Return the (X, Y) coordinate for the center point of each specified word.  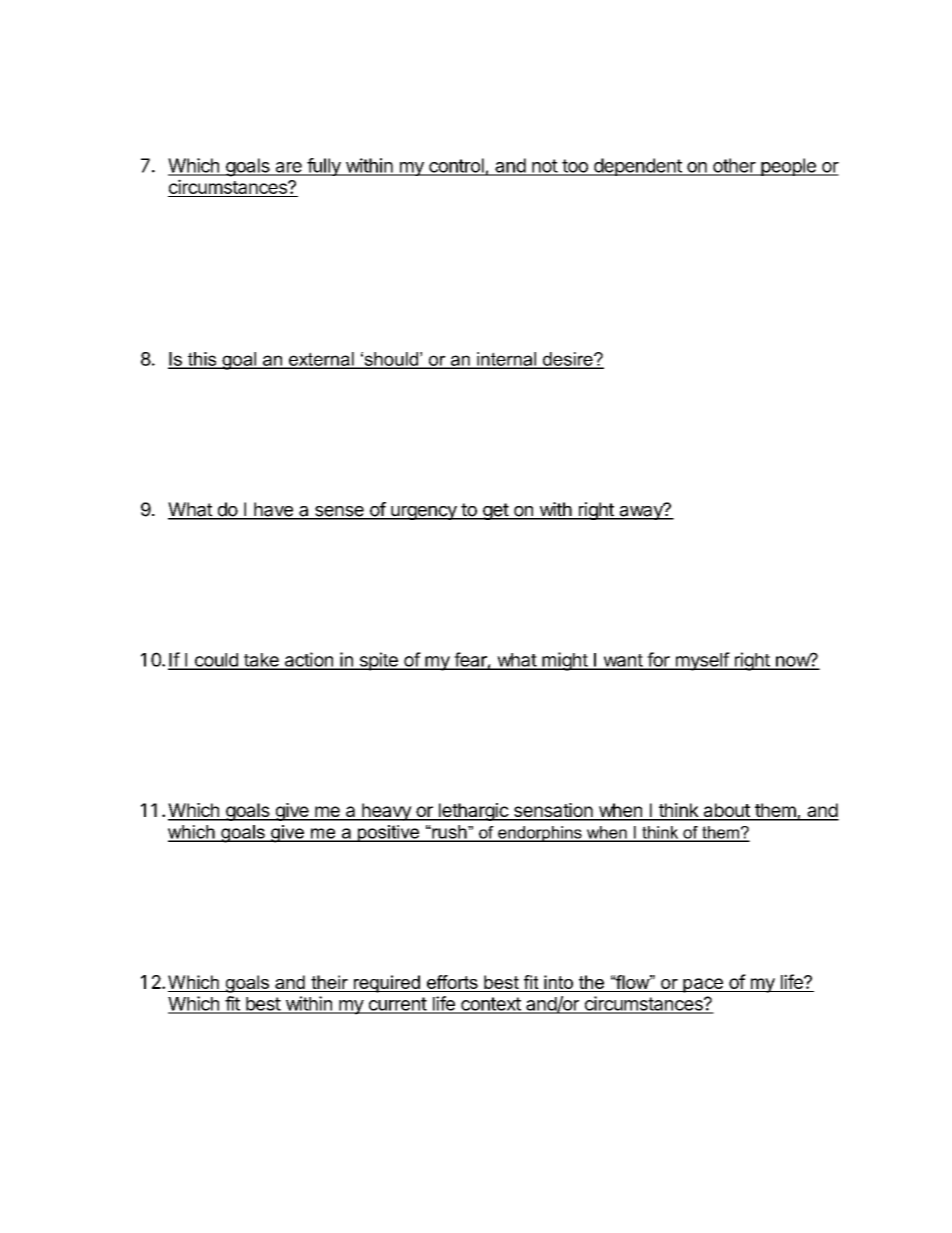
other (734, 166)
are (288, 168)
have (273, 510)
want (622, 661)
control (456, 166)
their (329, 982)
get (495, 511)
